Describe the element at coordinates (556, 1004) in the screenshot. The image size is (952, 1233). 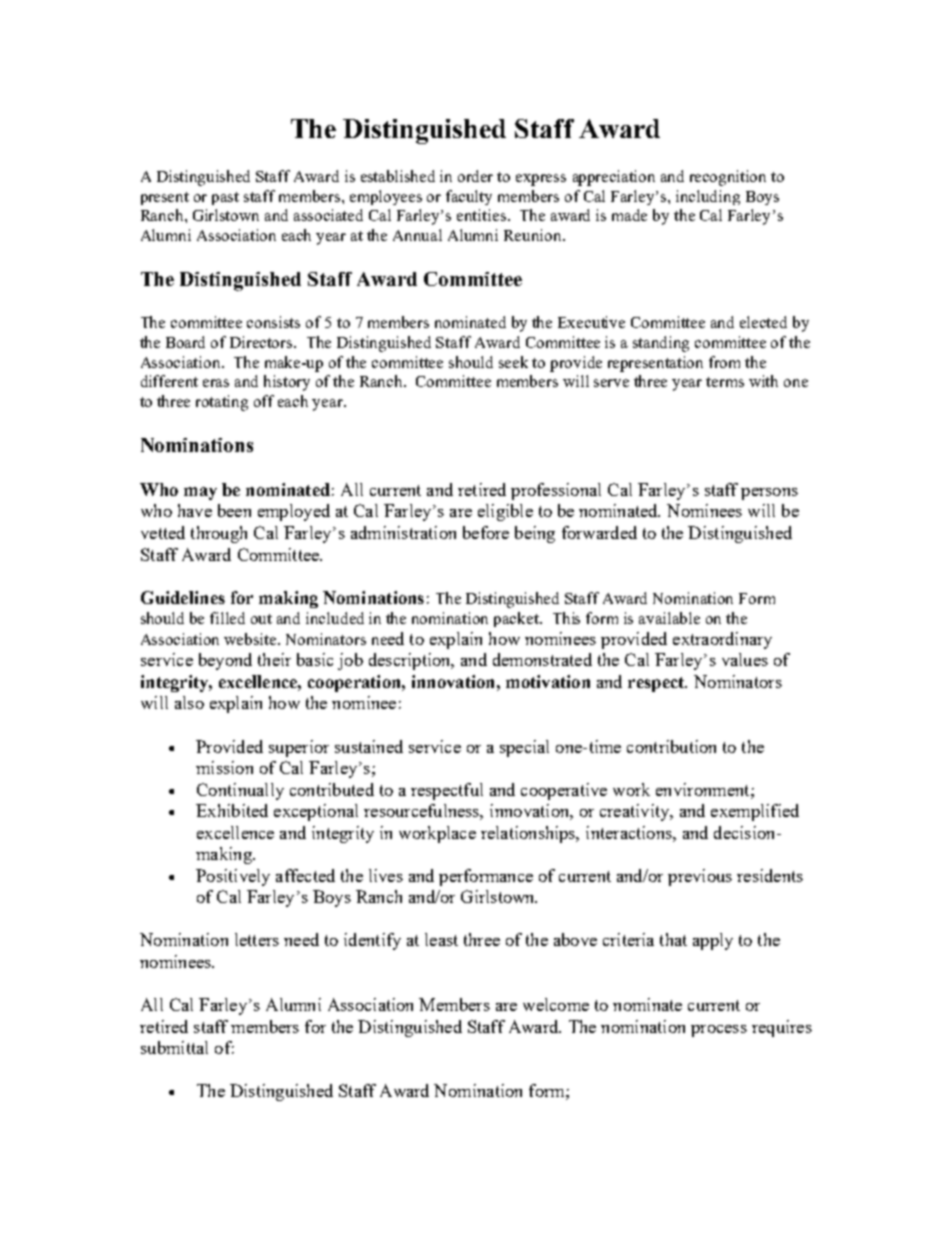
I see `welcome` at that location.
